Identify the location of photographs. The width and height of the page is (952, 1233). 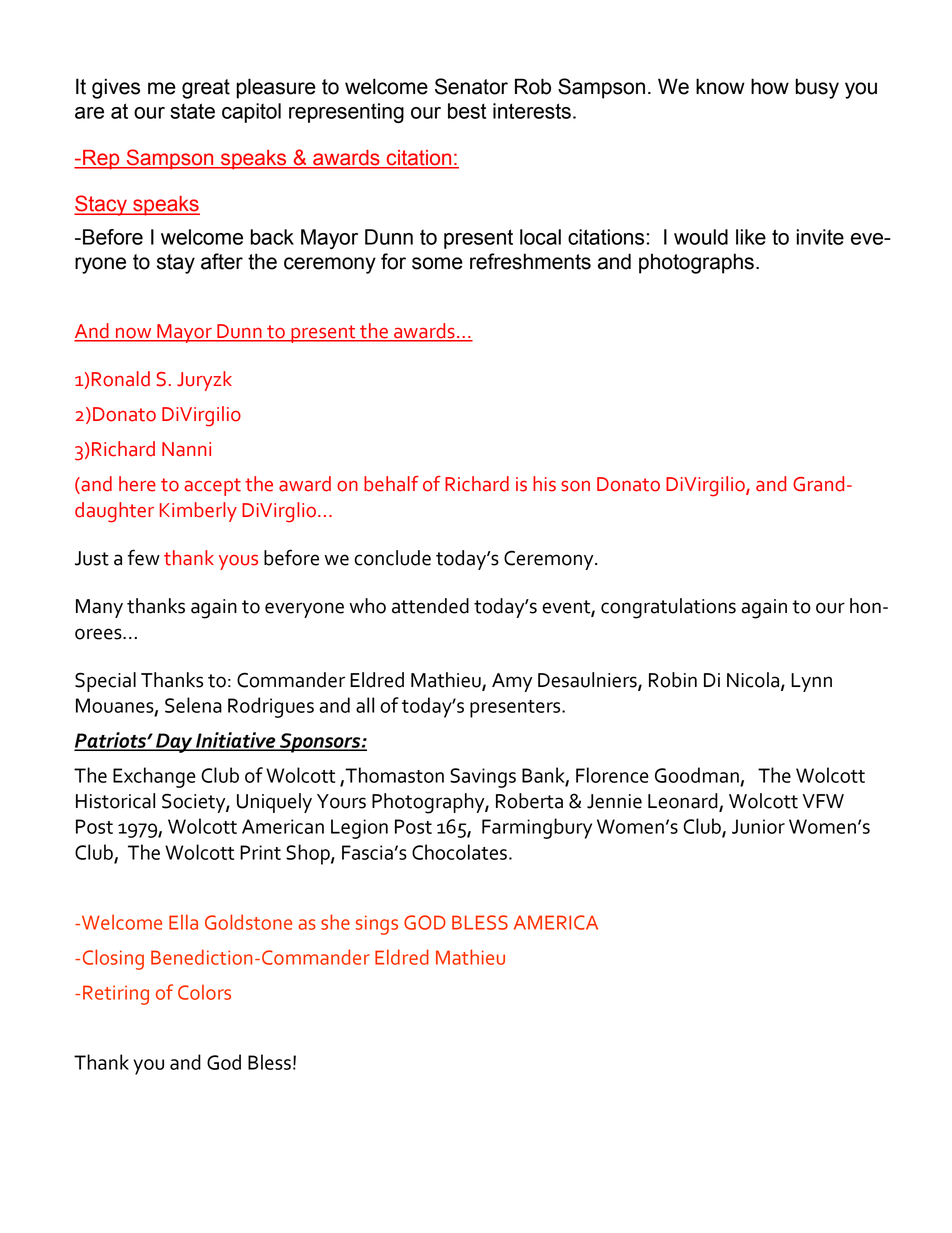
(696, 263).
